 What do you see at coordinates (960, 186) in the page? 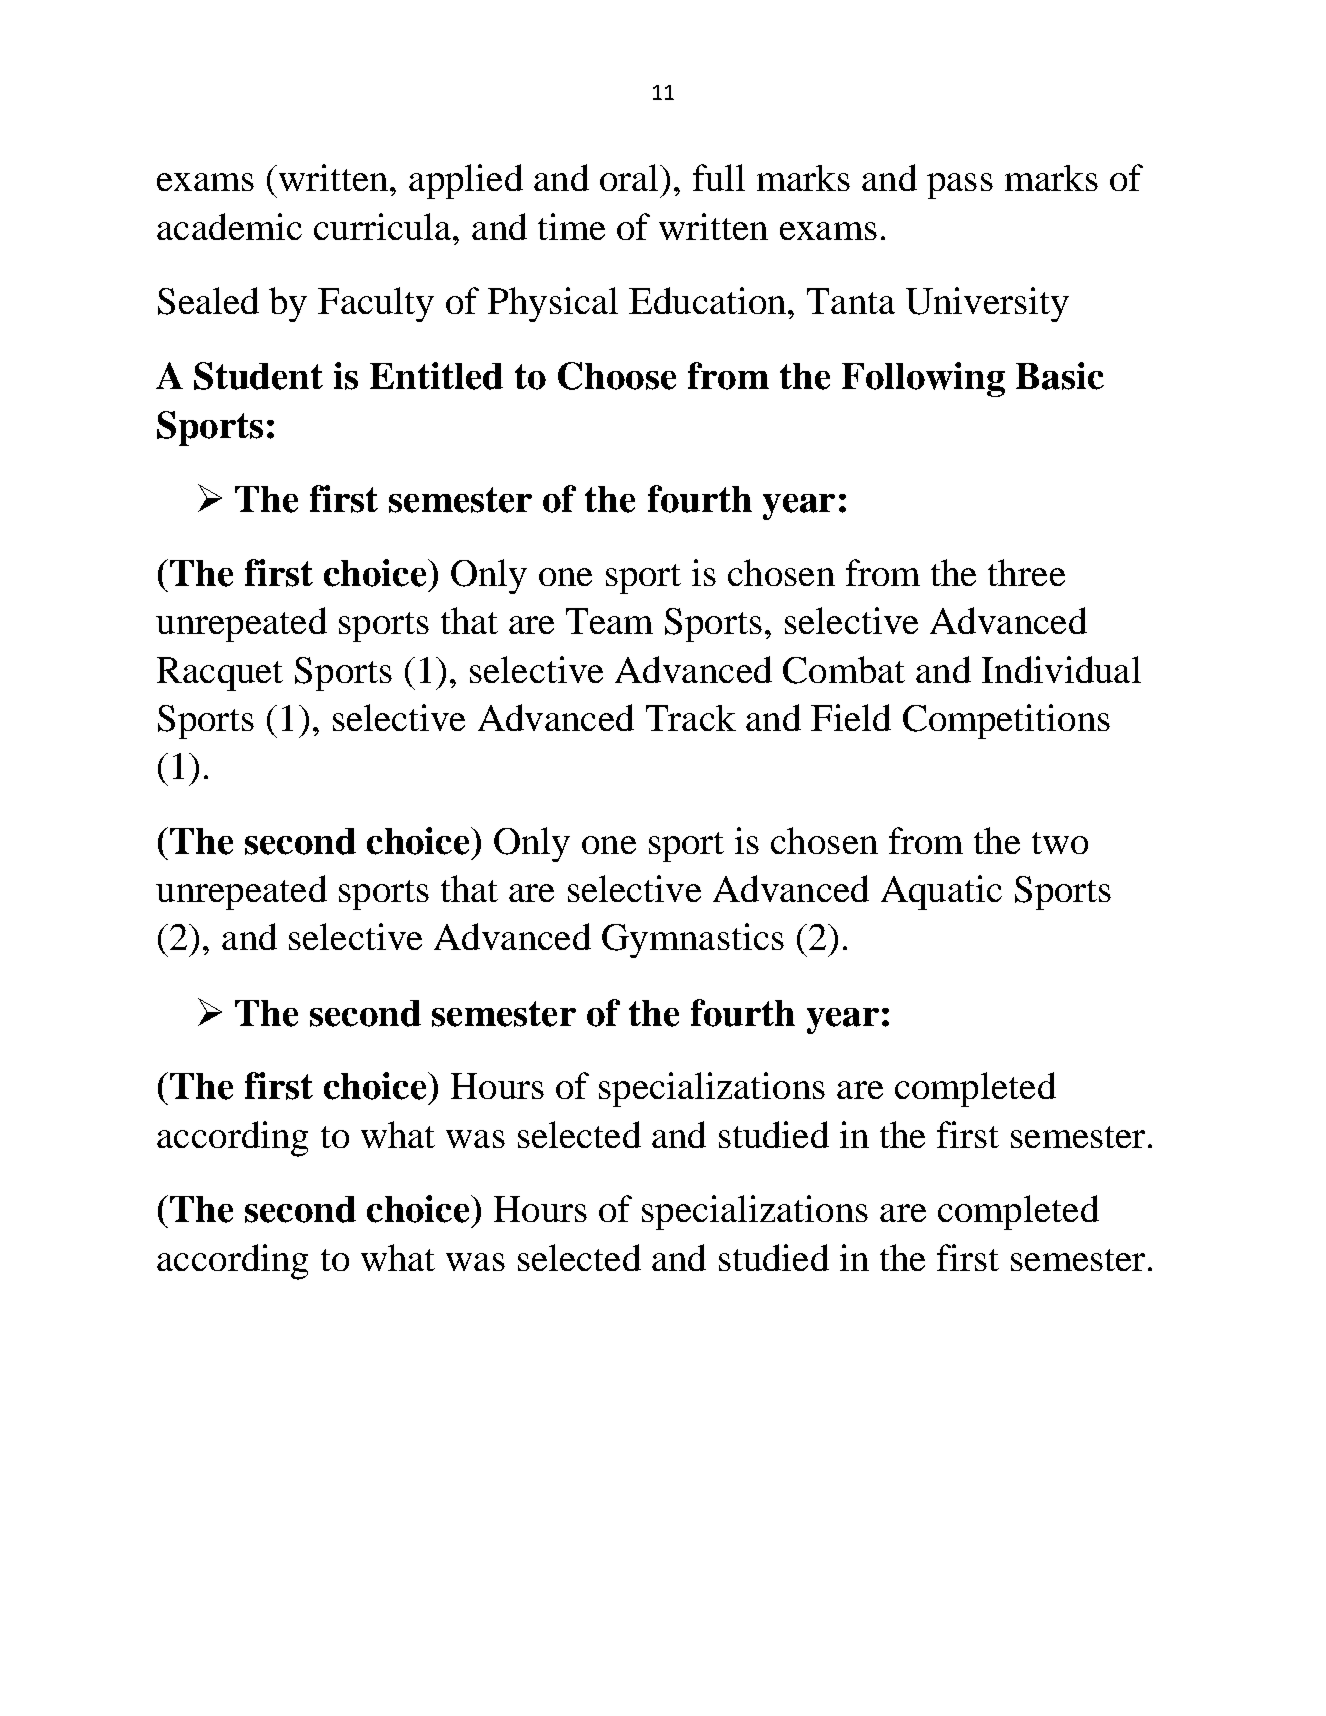
I see `pass` at bounding box center [960, 186].
